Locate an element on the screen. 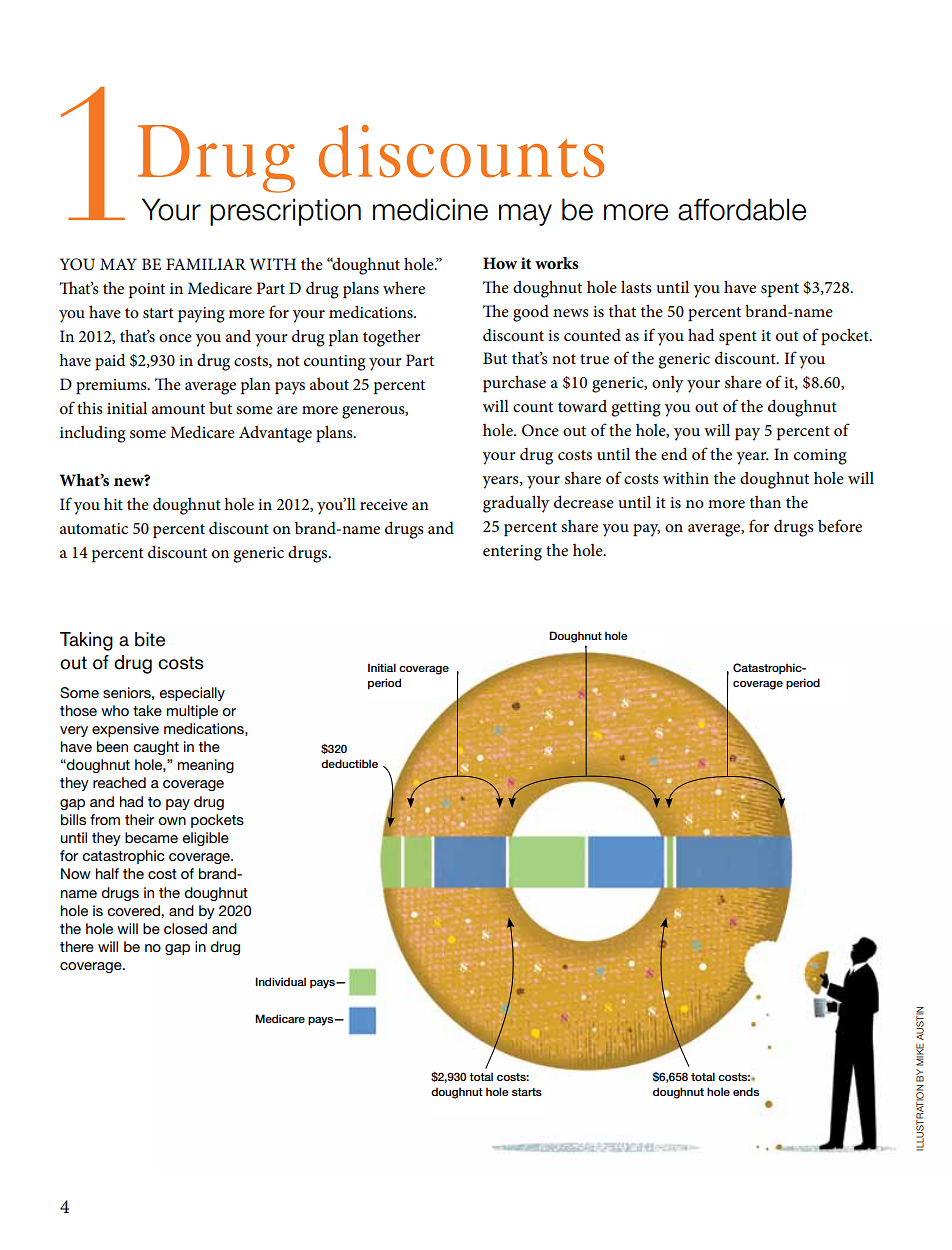 The width and height of the screenshot is (952, 1250). only is located at coordinates (667, 384).
